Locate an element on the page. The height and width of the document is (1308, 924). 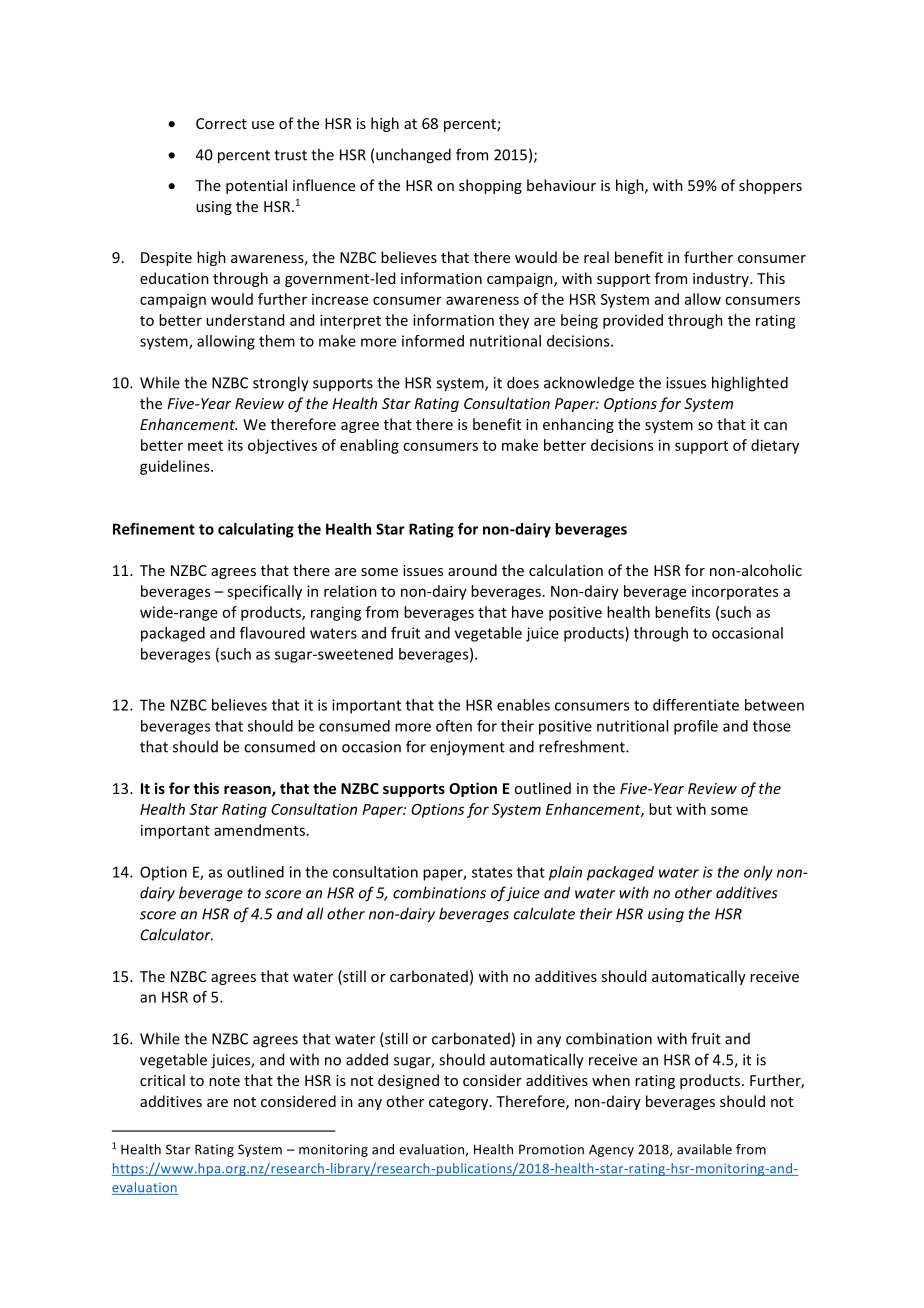
have is located at coordinates (527, 612).
